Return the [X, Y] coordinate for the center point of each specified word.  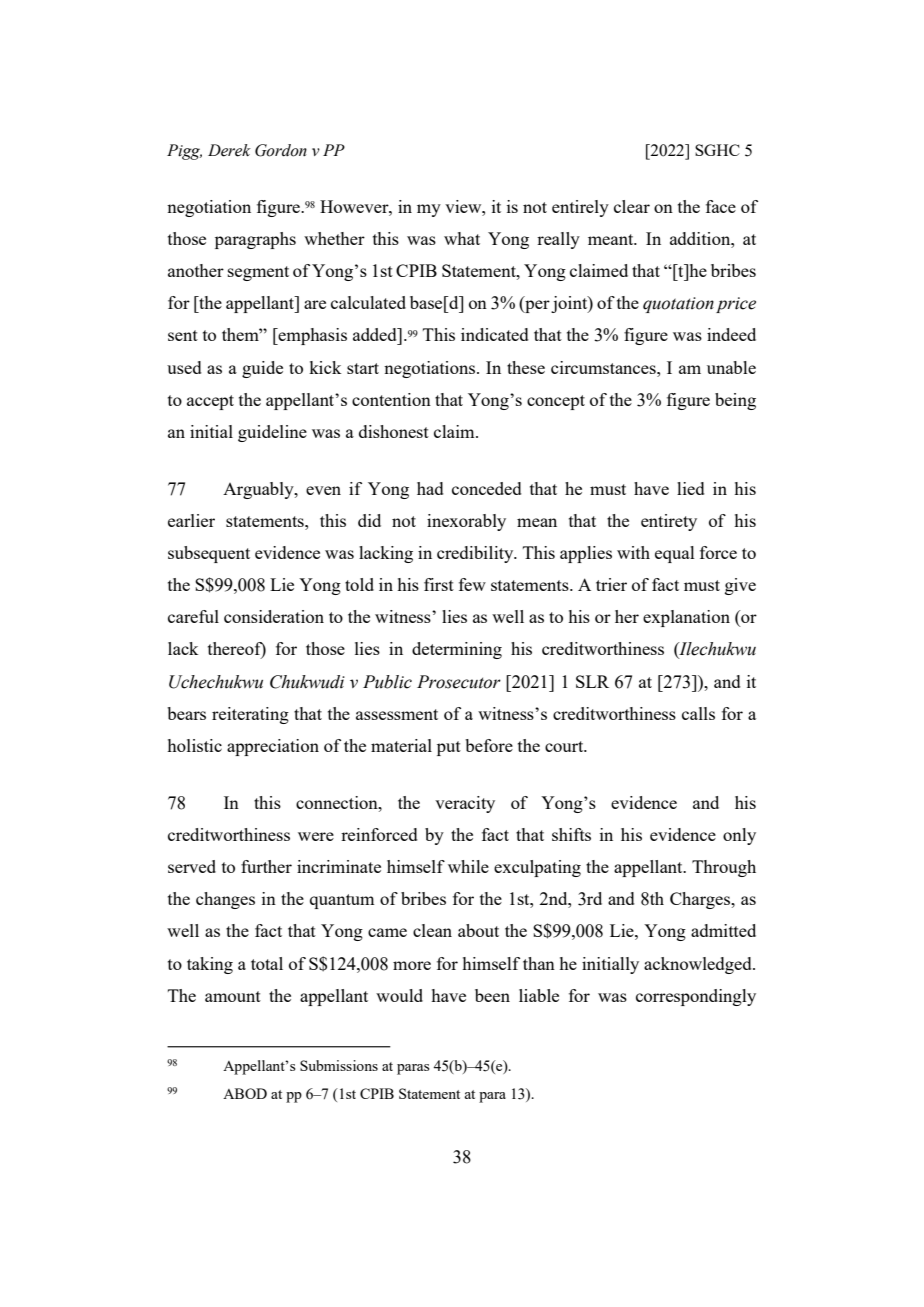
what [462, 238]
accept [210, 402]
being [735, 401]
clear [632, 206]
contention [391, 399]
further [266, 866]
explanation [686, 618]
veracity [465, 804]
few [472, 584]
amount [233, 996]
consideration [274, 616]
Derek [229, 150]
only [739, 836]
